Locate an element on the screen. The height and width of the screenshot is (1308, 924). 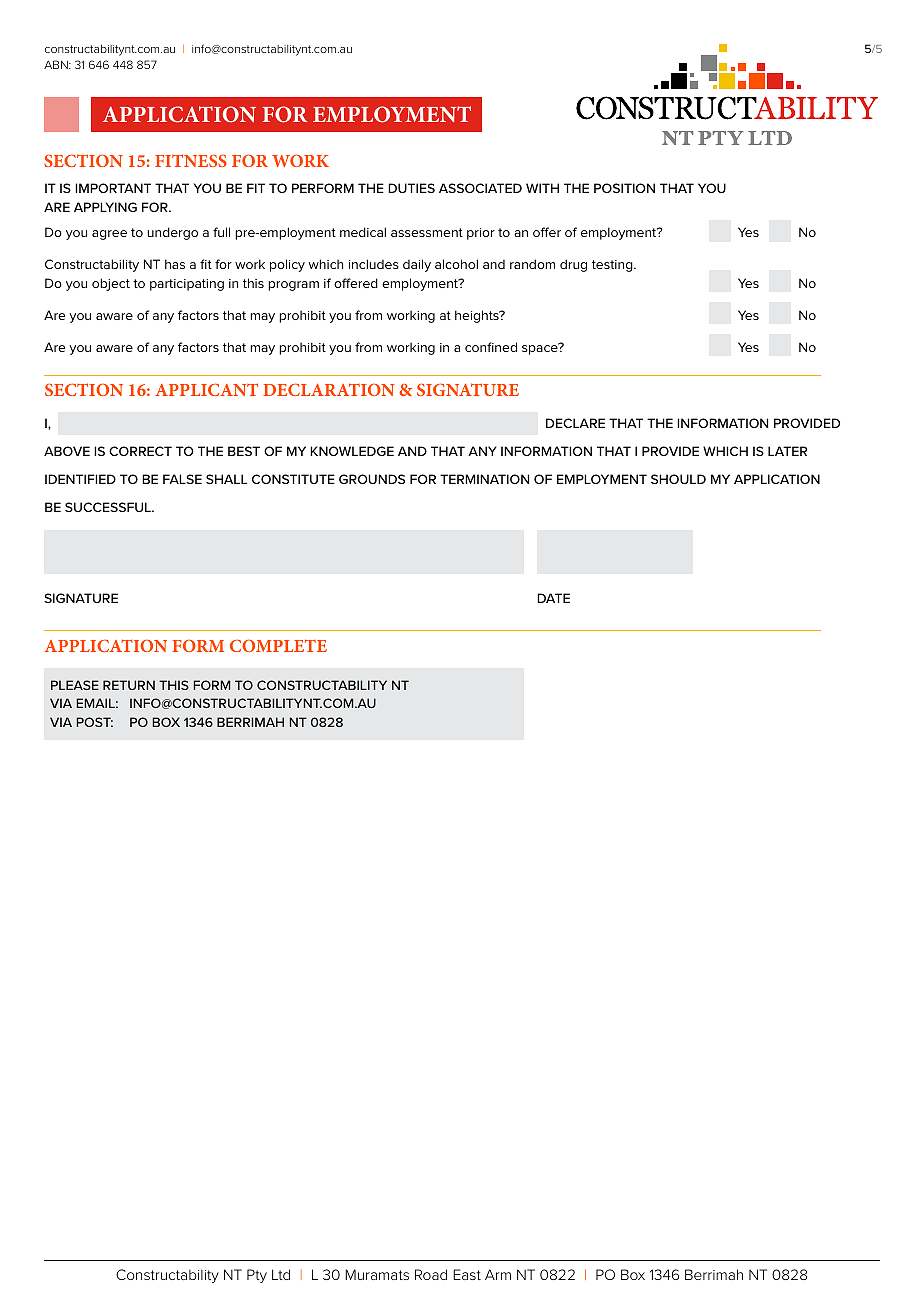
COMPLETE is located at coordinates (278, 645).
